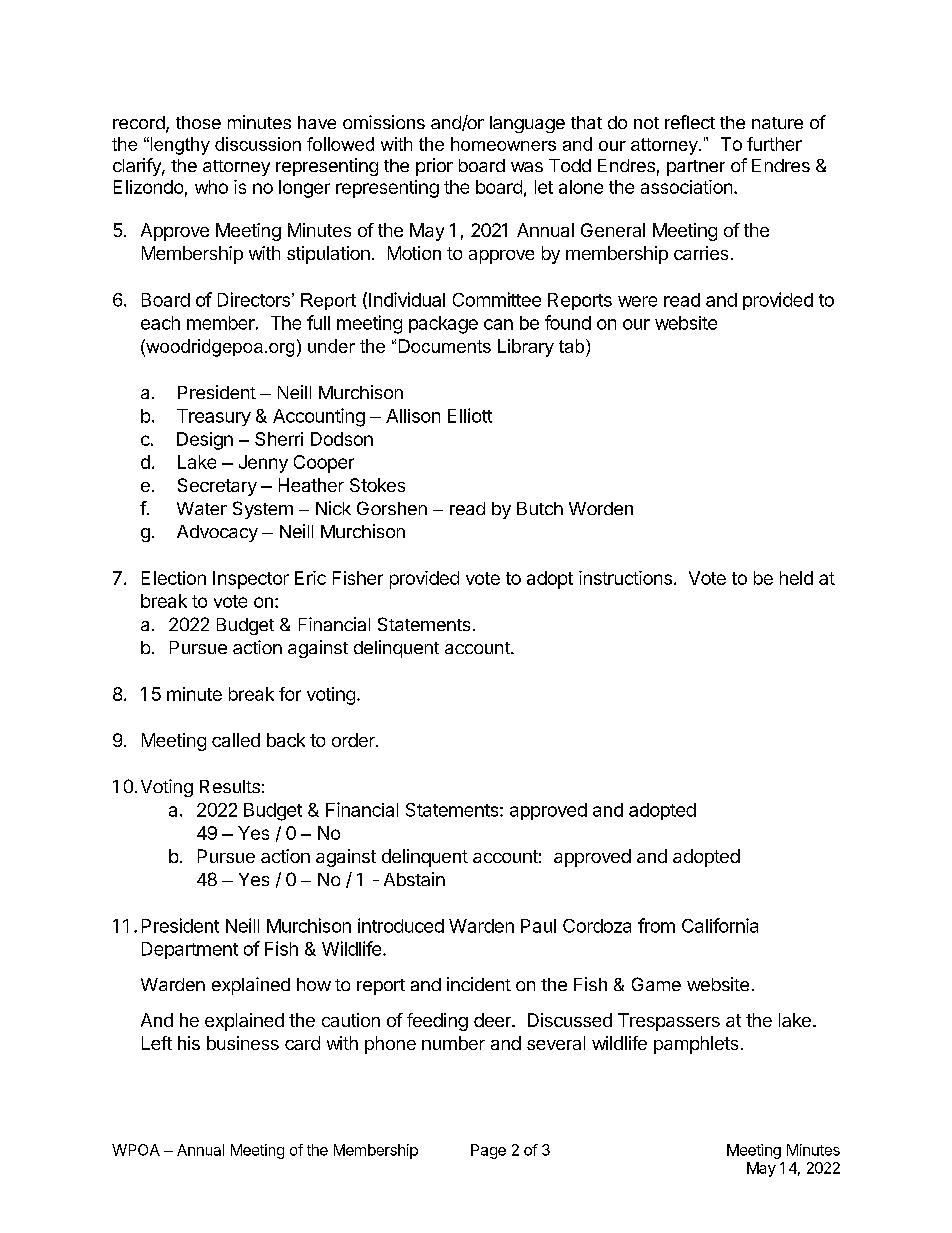 This page has width=952, height=1233. I want to click on lengthy, so click(179, 146).
